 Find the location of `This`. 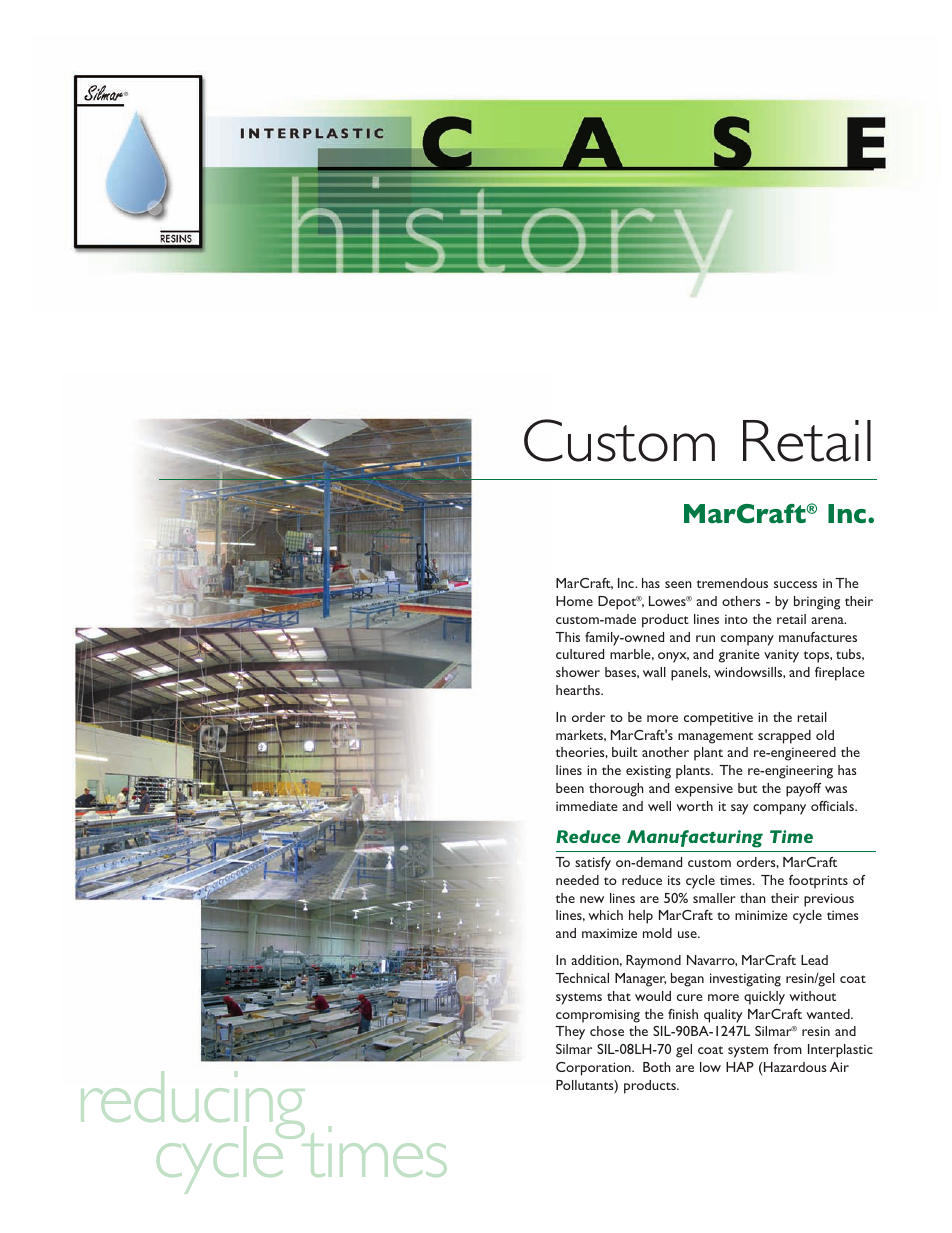

This is located at coordinates (567, 637).
